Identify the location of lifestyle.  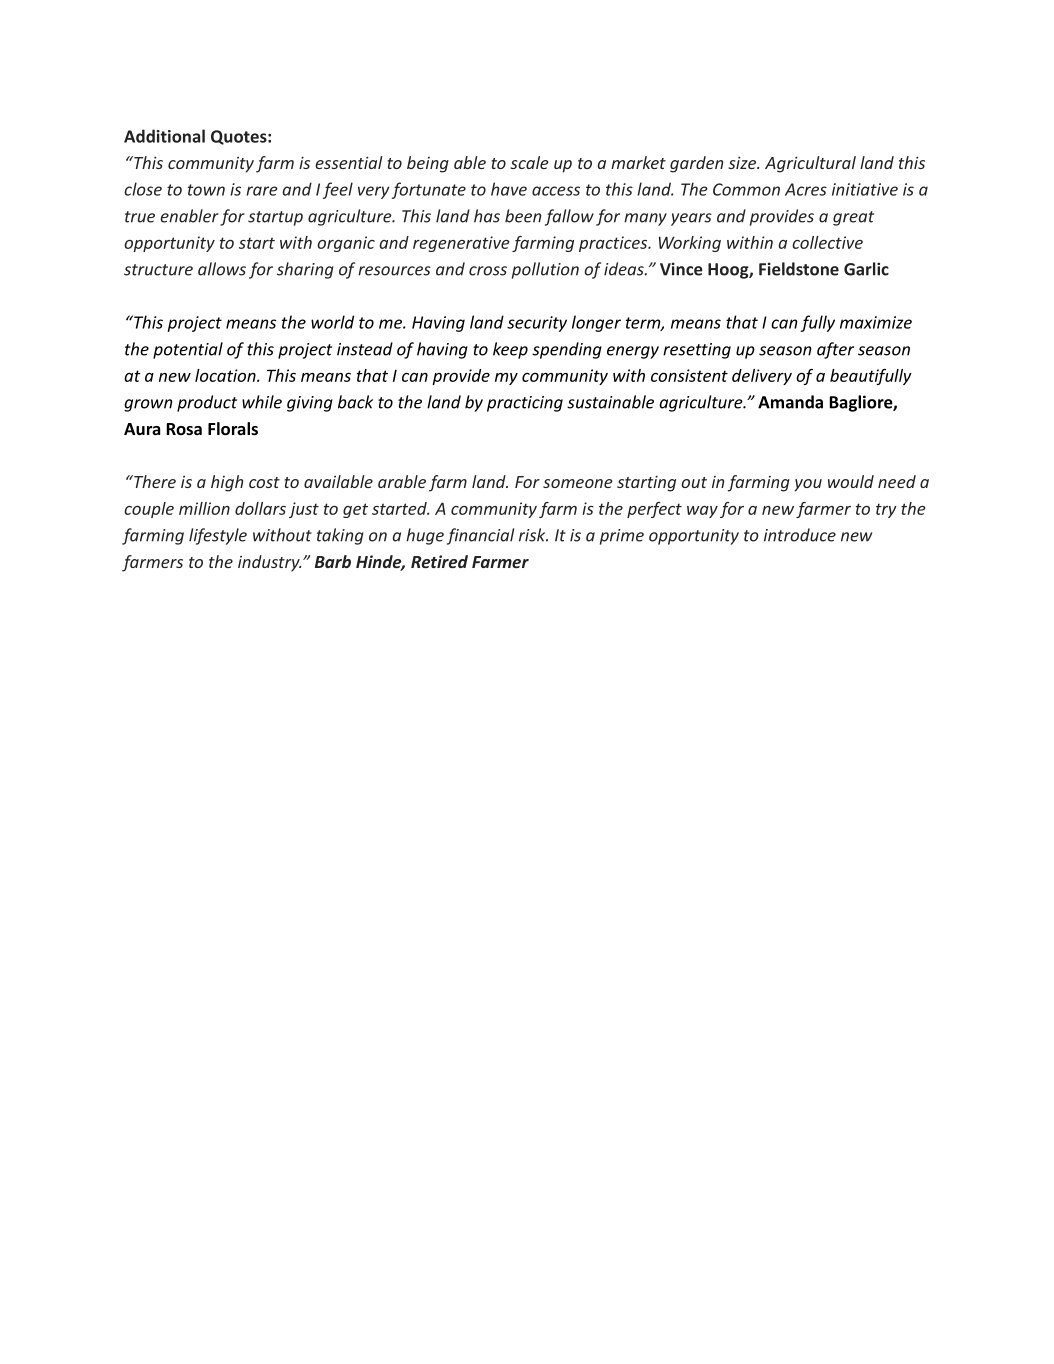
(218, 536).
